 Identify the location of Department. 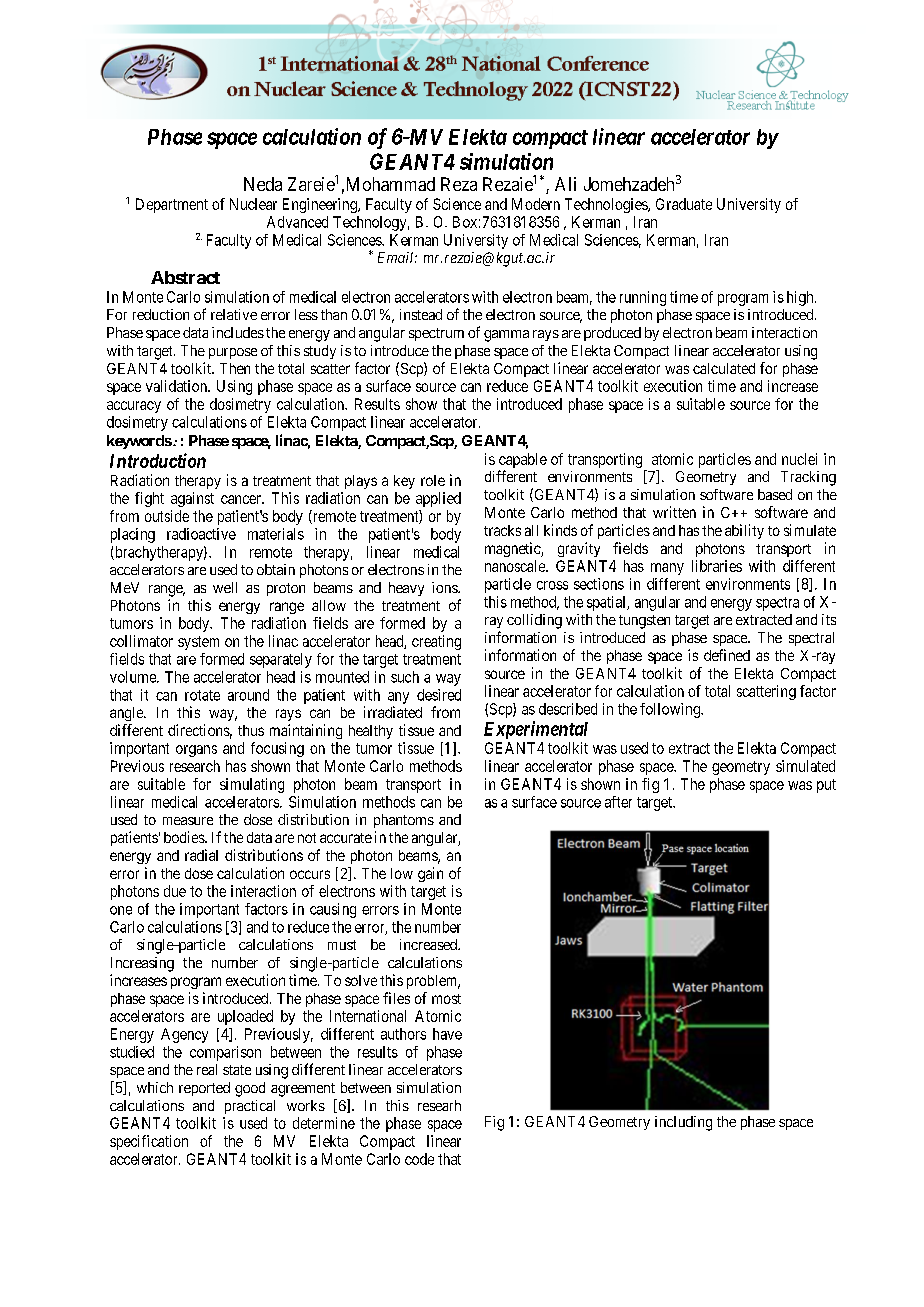
(172, 205).
